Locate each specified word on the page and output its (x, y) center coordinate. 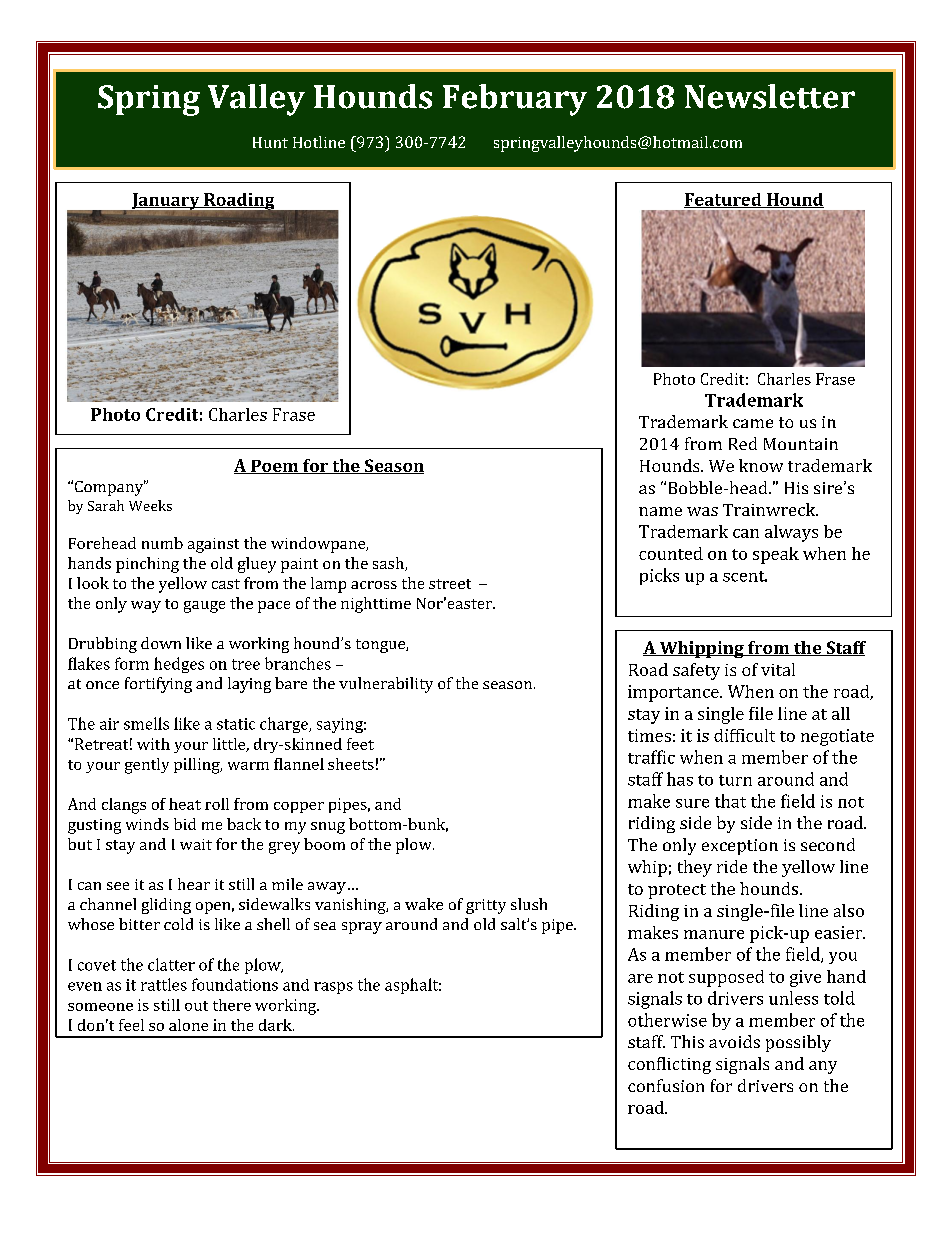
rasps (333, 988)
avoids (734, 1041)
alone (188, 1025)
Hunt (270, 142)
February (515, 100)
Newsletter (770, 96)
